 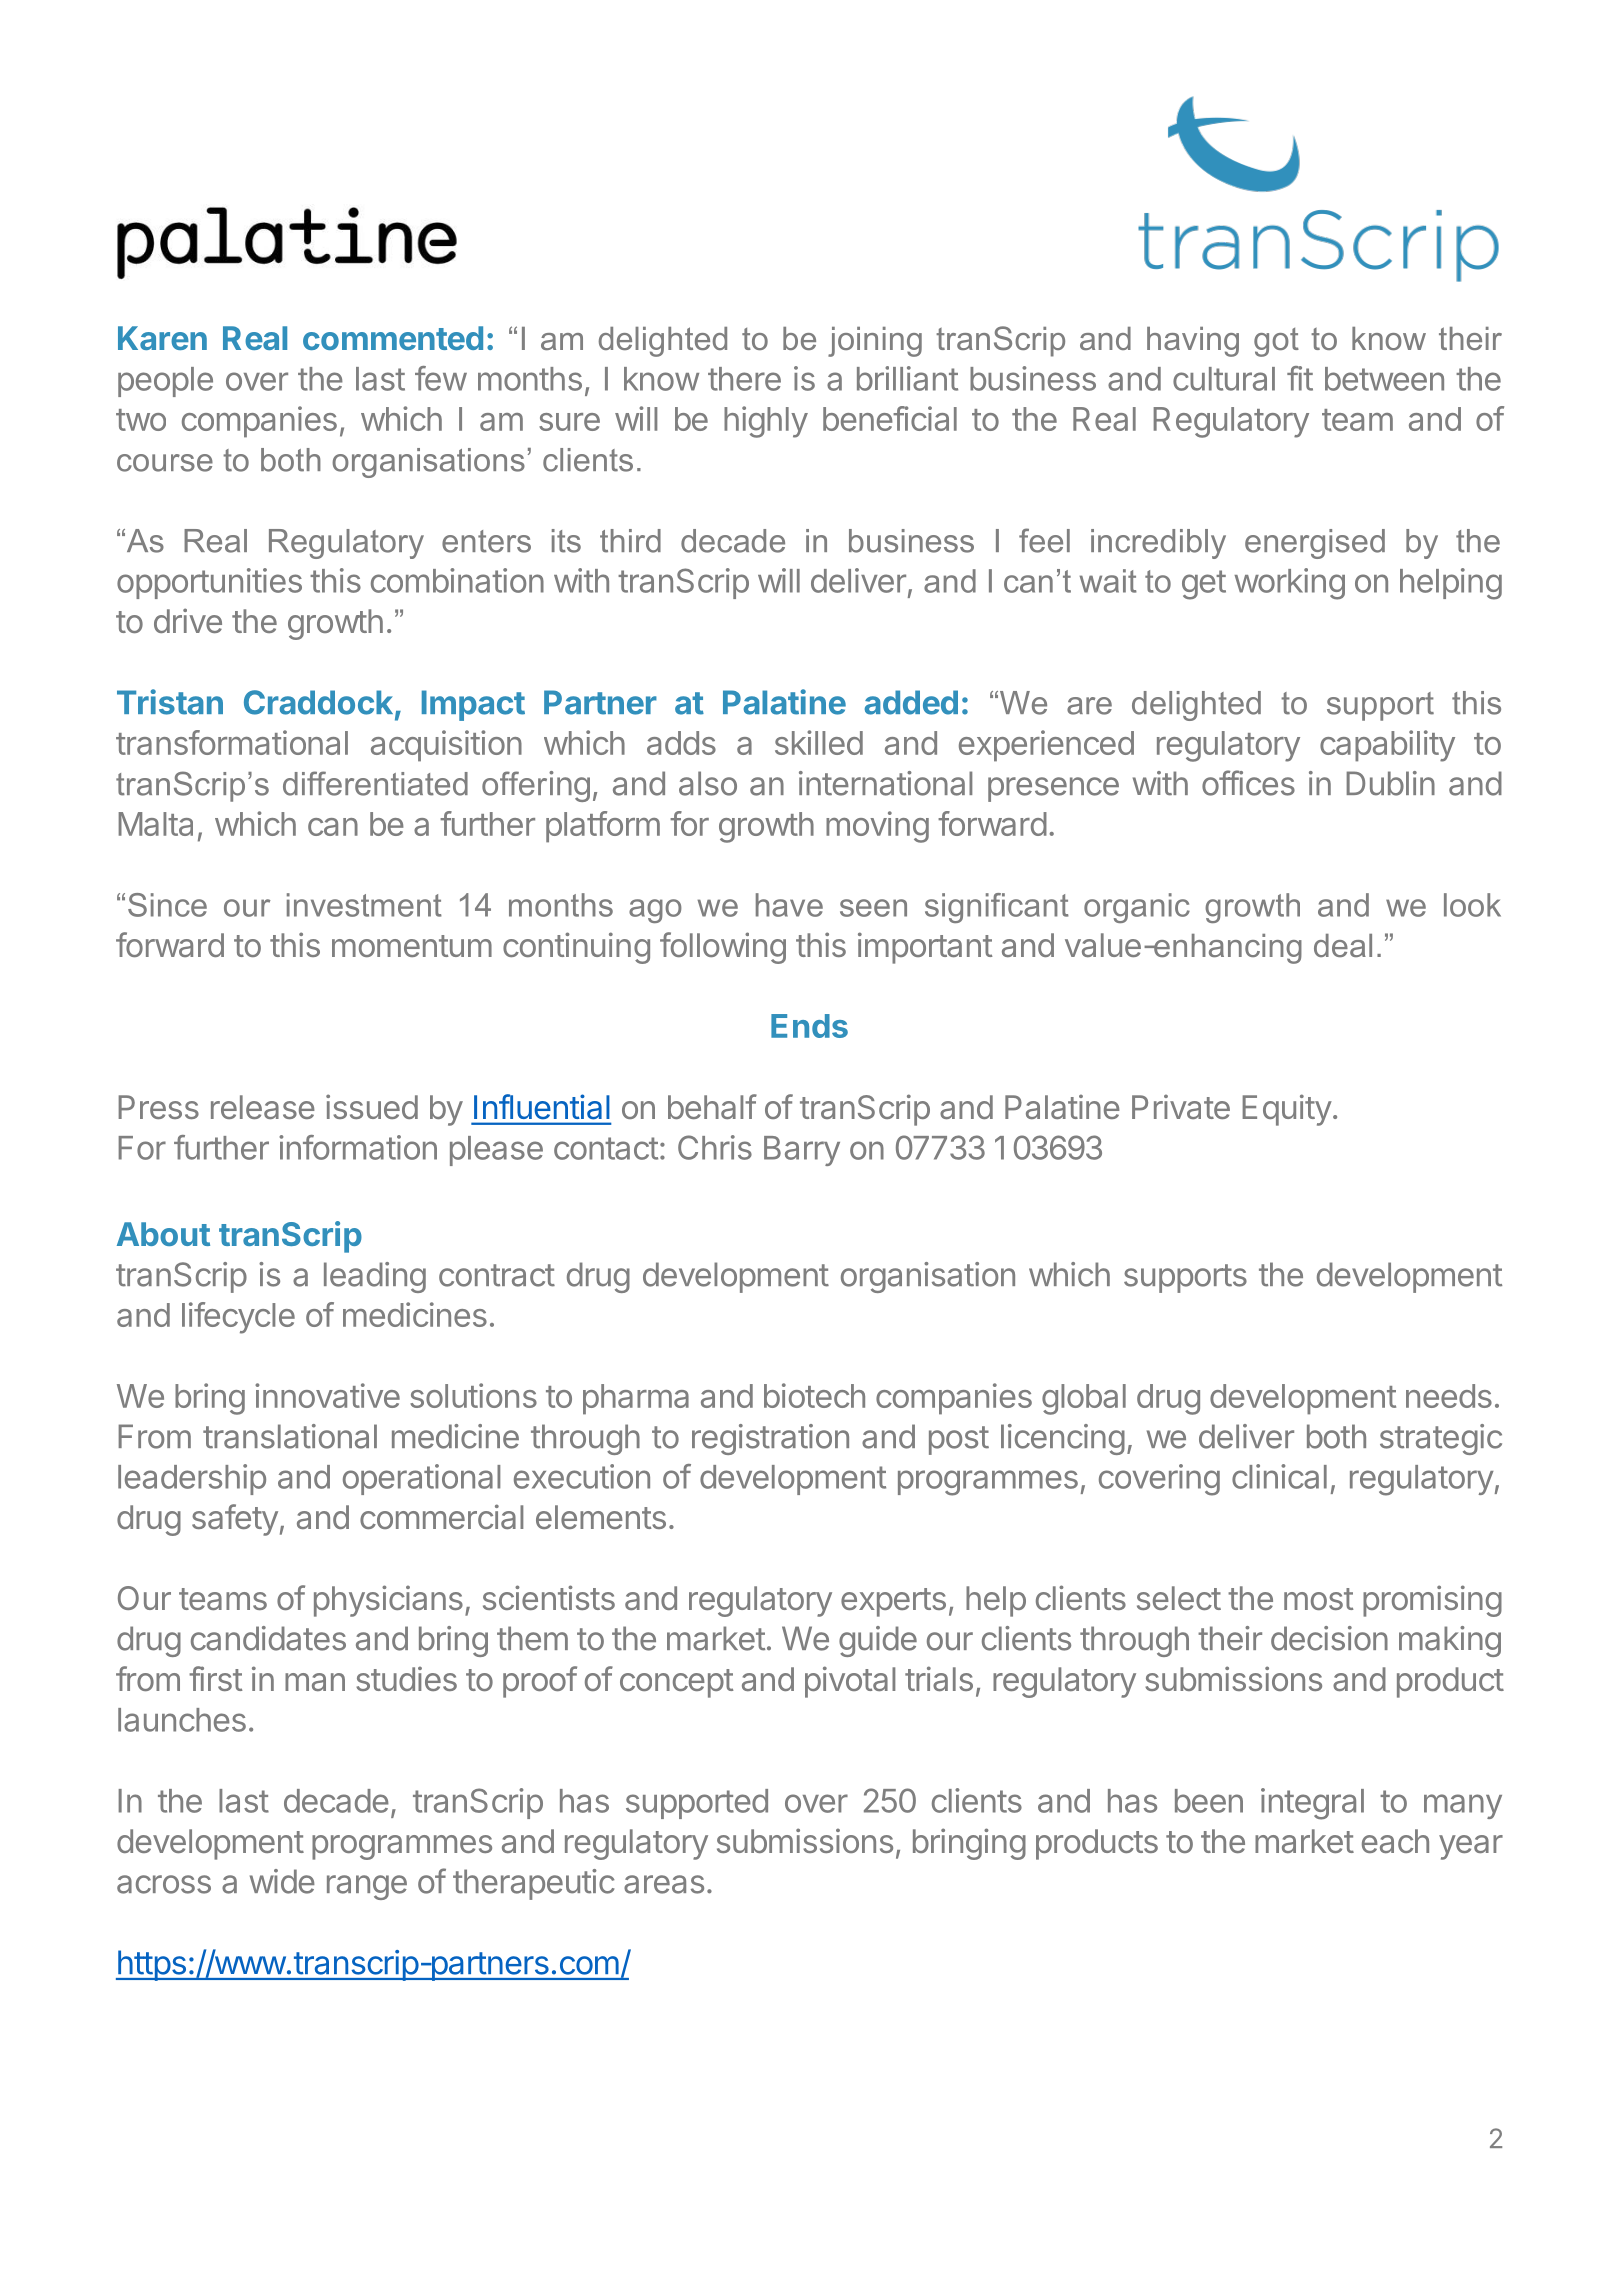 I want to click on fit, so click(x=1300, y=378).
